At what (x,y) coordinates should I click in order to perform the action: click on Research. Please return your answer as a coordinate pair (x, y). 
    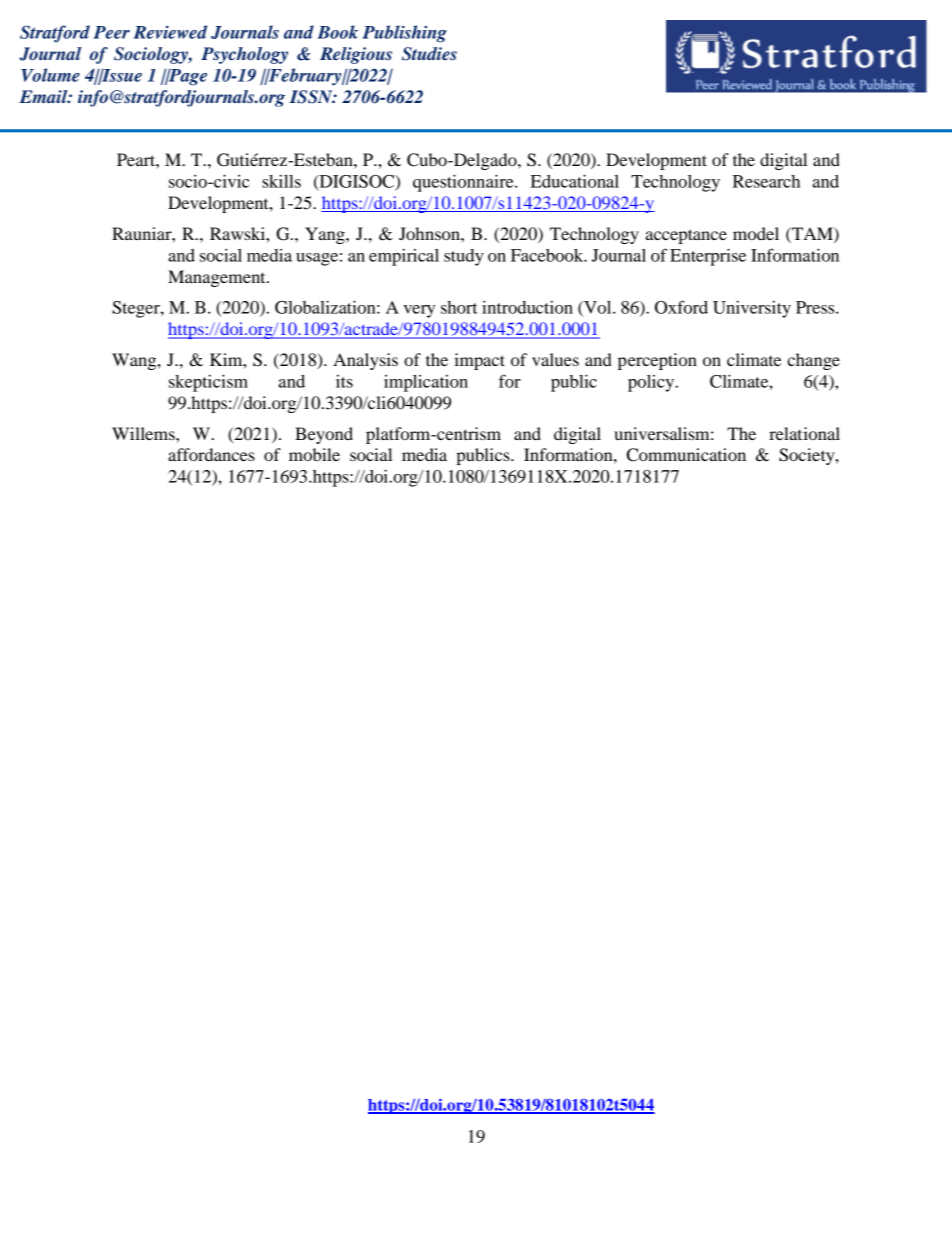
    Looking at the image, I should click on (766, 181).
